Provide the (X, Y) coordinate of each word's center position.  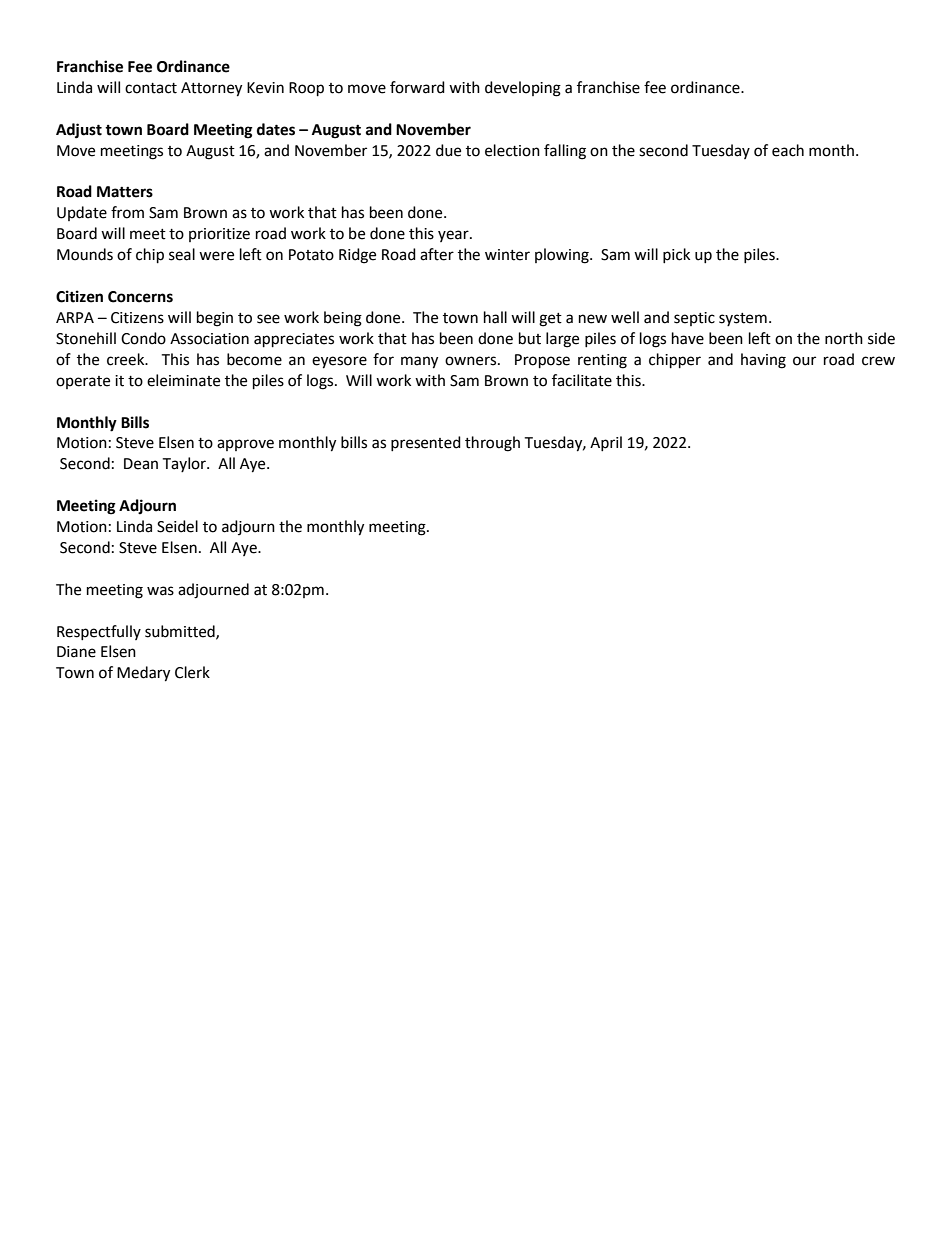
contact (151, 88)
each (788, 150)
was (160, 591)
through (492, 444)
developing (523, 89)
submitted (181, 632)
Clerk (192, 672)
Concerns (140, 297)
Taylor (185, 464)
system (743, 319)
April (606, 443)
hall (495, 317)
